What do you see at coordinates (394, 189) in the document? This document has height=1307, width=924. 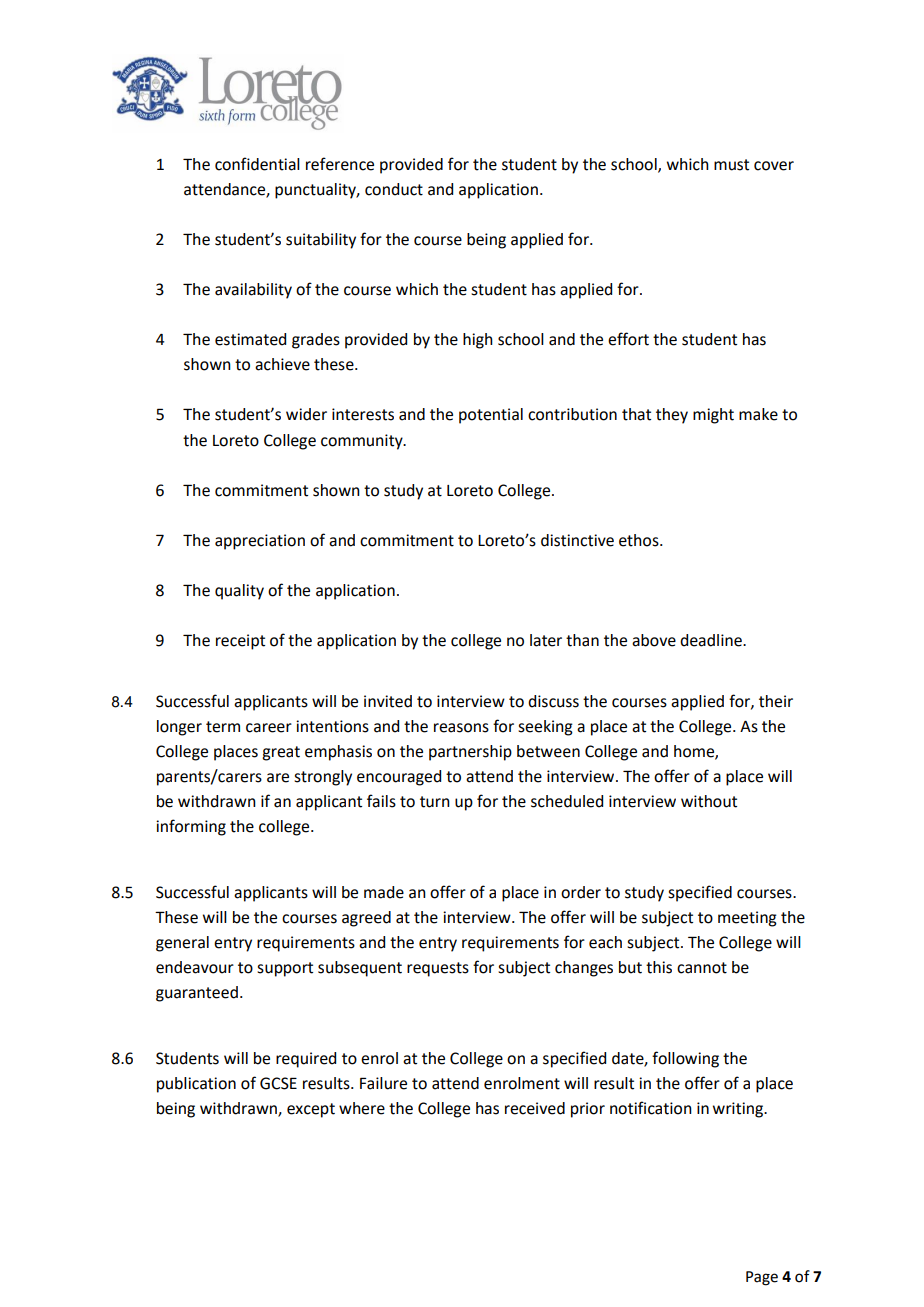 I see `conduct` at bounding box center [394, 189].
